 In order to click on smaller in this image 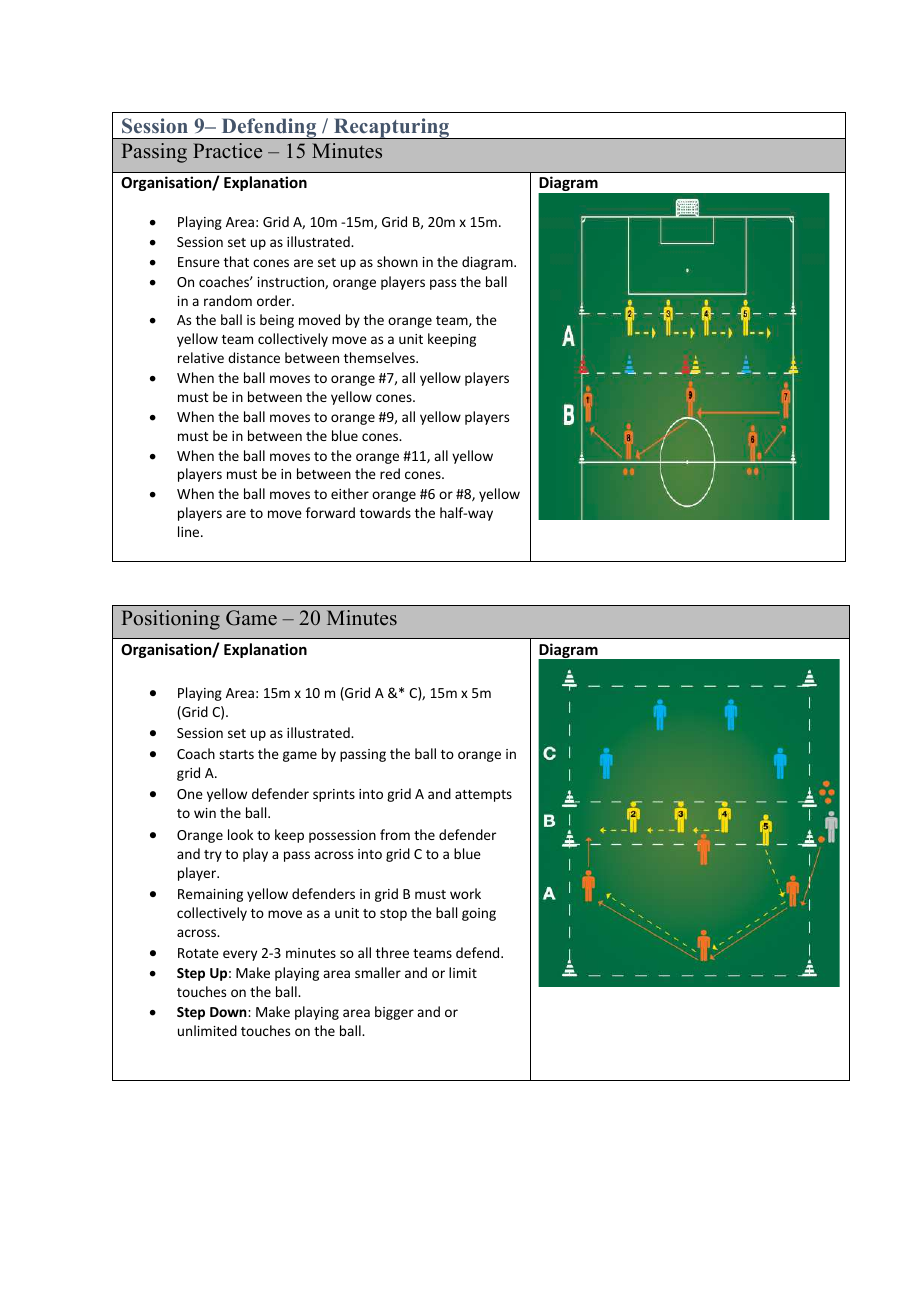, I will do `click(378, 972)`.
